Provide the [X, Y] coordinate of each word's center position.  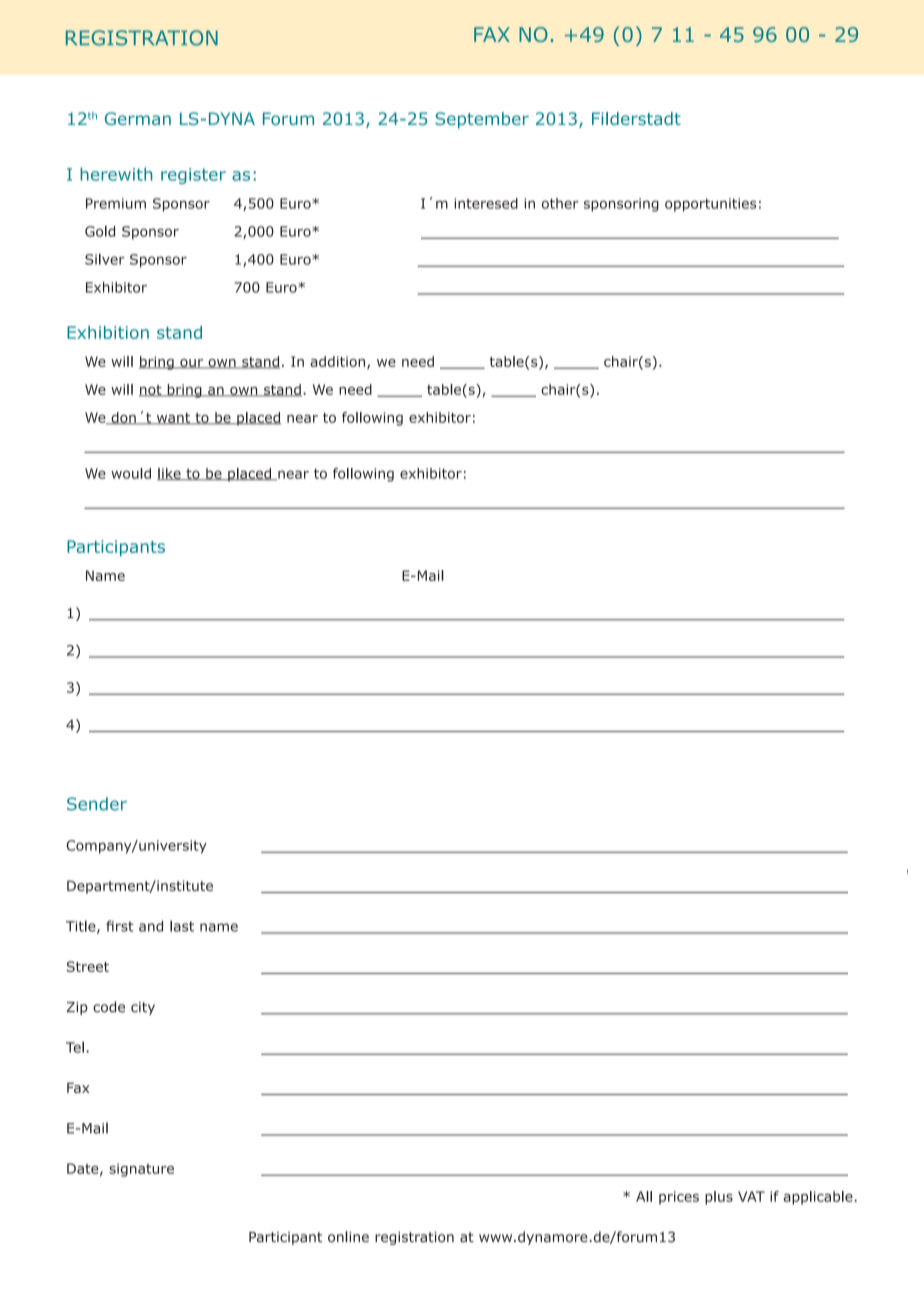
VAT [751, 1196]
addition [339, 362]
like [170, 474]
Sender [97, 804]
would [131, 473]
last [182, 926]
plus [719, 1198]
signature [141, 1170]
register [193, 176]
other [560, 203]
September [482, 120]
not [151, 391]
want [173, 419]
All [644, 1196]
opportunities [710, 205]
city [143, 1008]
